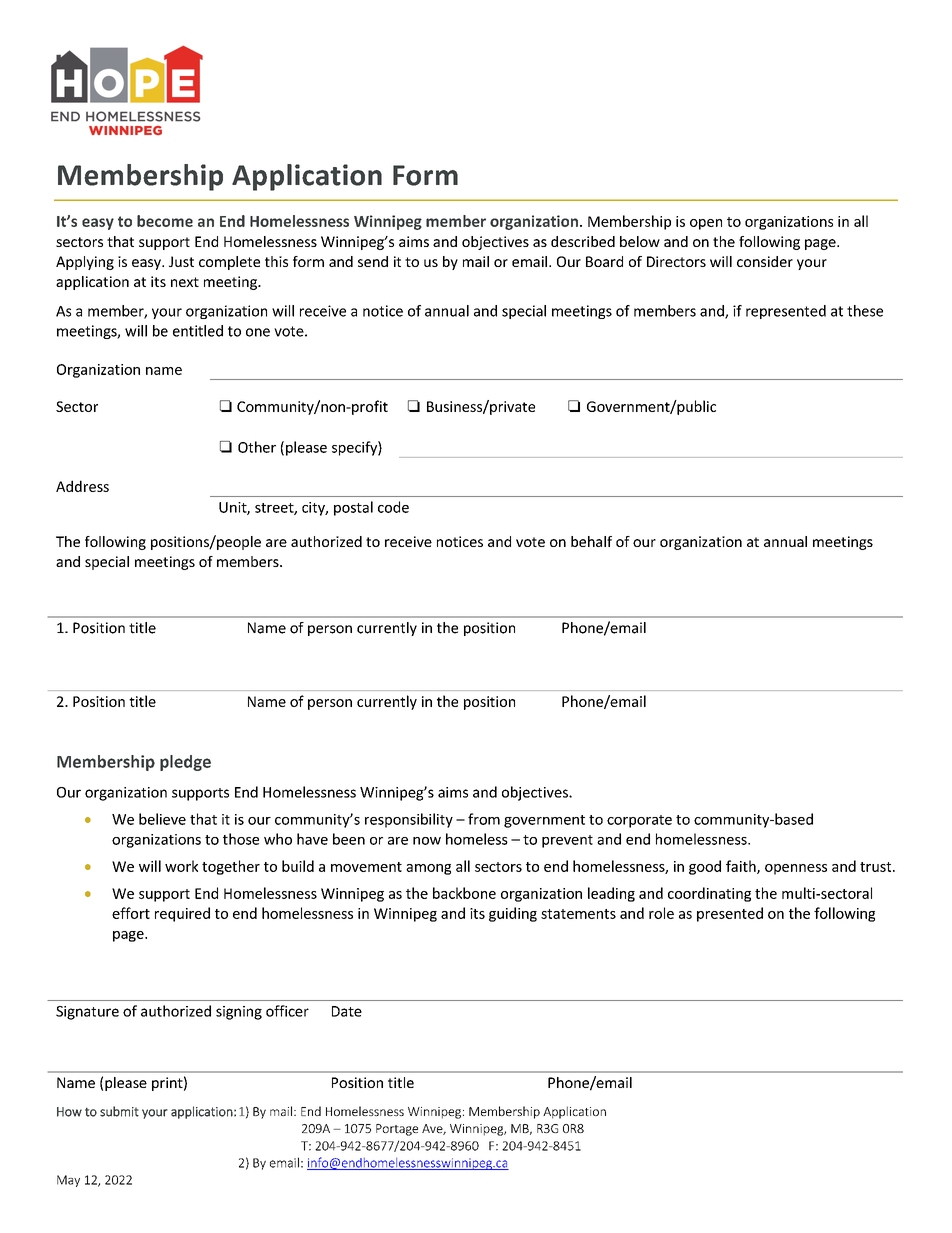 The image size is (952, 1233). I want to click on consider, so click(765, 261).
